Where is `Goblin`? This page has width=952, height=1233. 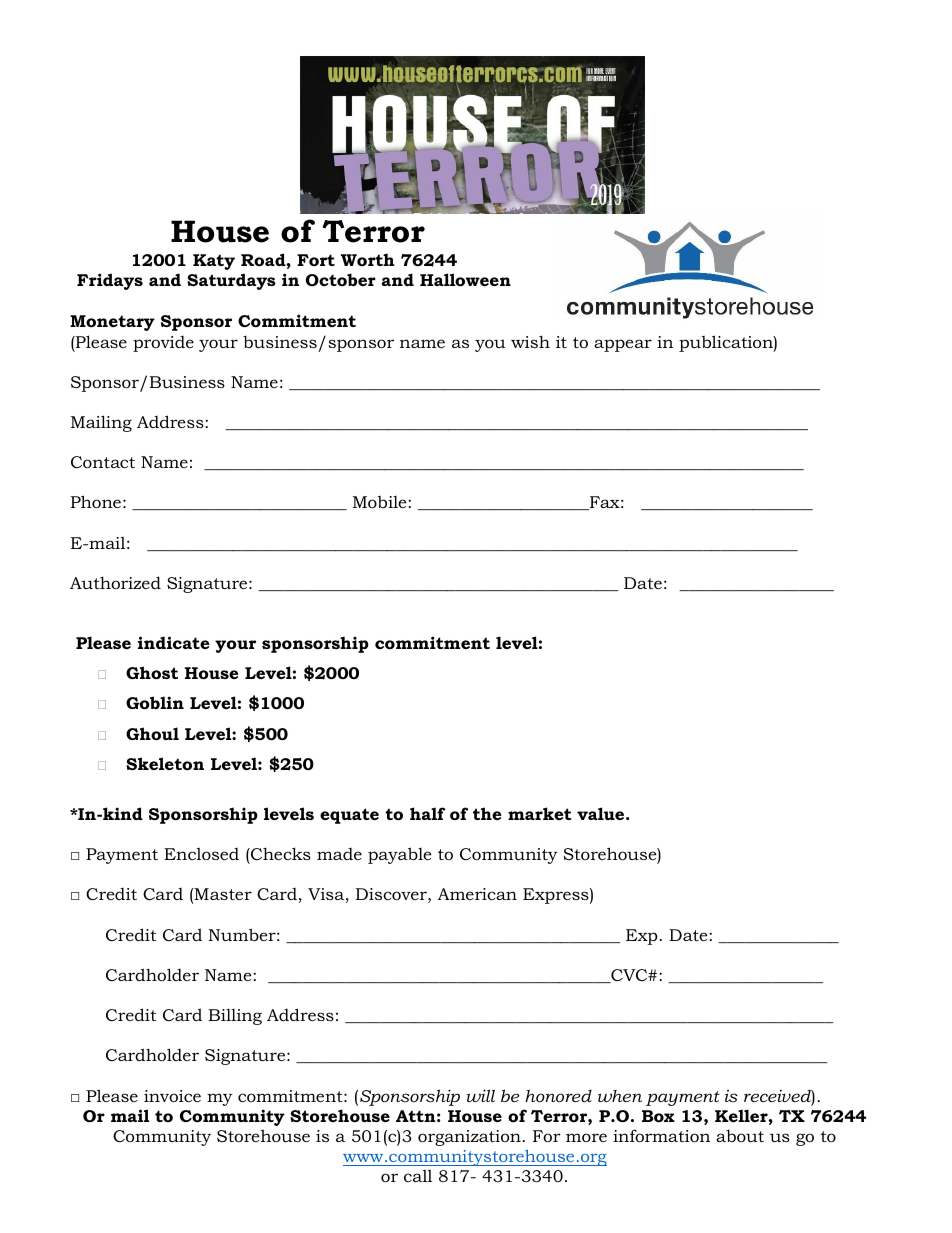 Goblin is located at coordinates (155, 702).
